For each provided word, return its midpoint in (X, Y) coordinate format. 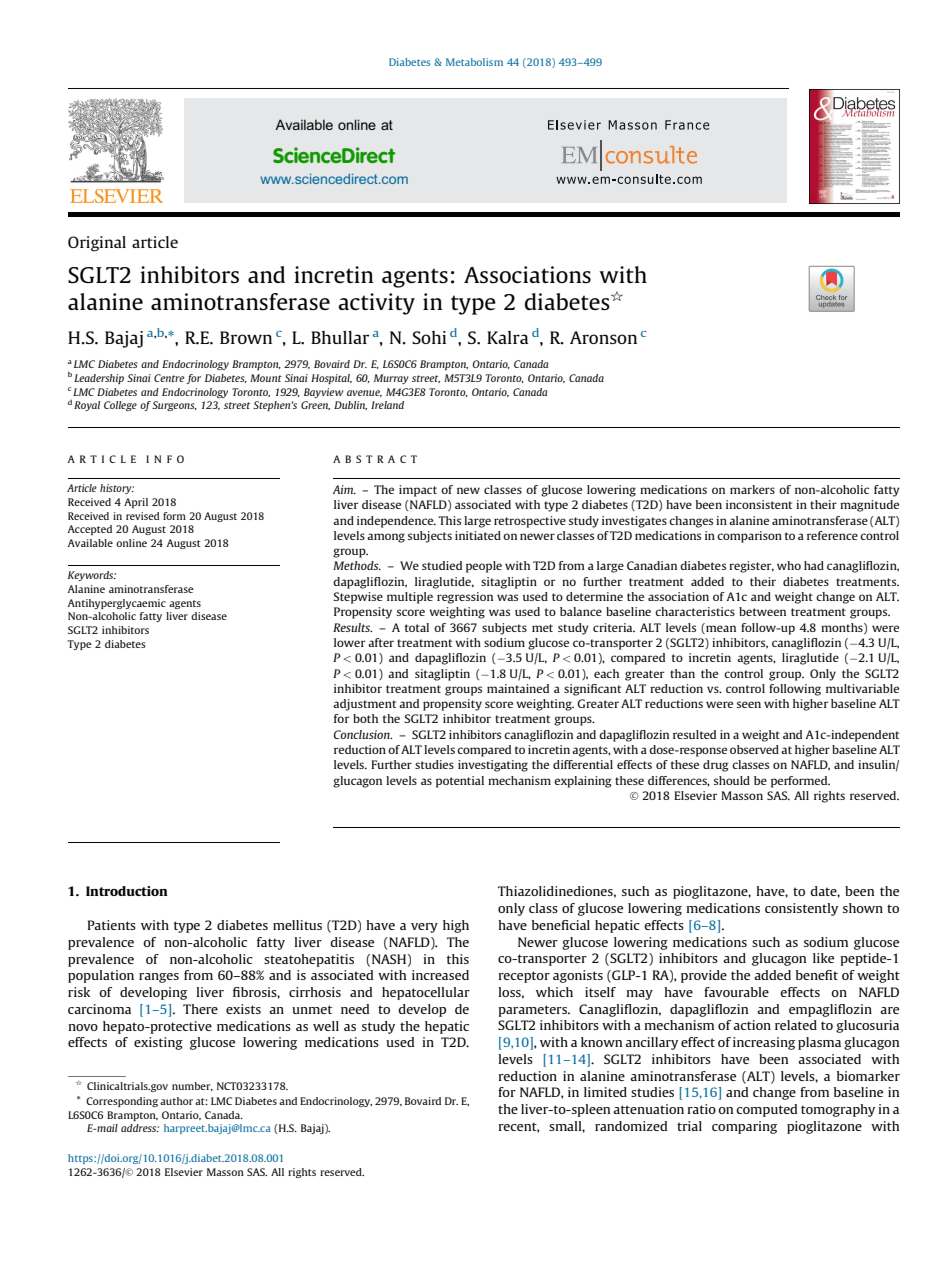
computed (766, 1110)
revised (142, 516)
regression (465, 598)
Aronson (603, 337)
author (176, 1101)
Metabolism (474, 62)
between (762, 611)
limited (605, 1092)
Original (97, 244)
